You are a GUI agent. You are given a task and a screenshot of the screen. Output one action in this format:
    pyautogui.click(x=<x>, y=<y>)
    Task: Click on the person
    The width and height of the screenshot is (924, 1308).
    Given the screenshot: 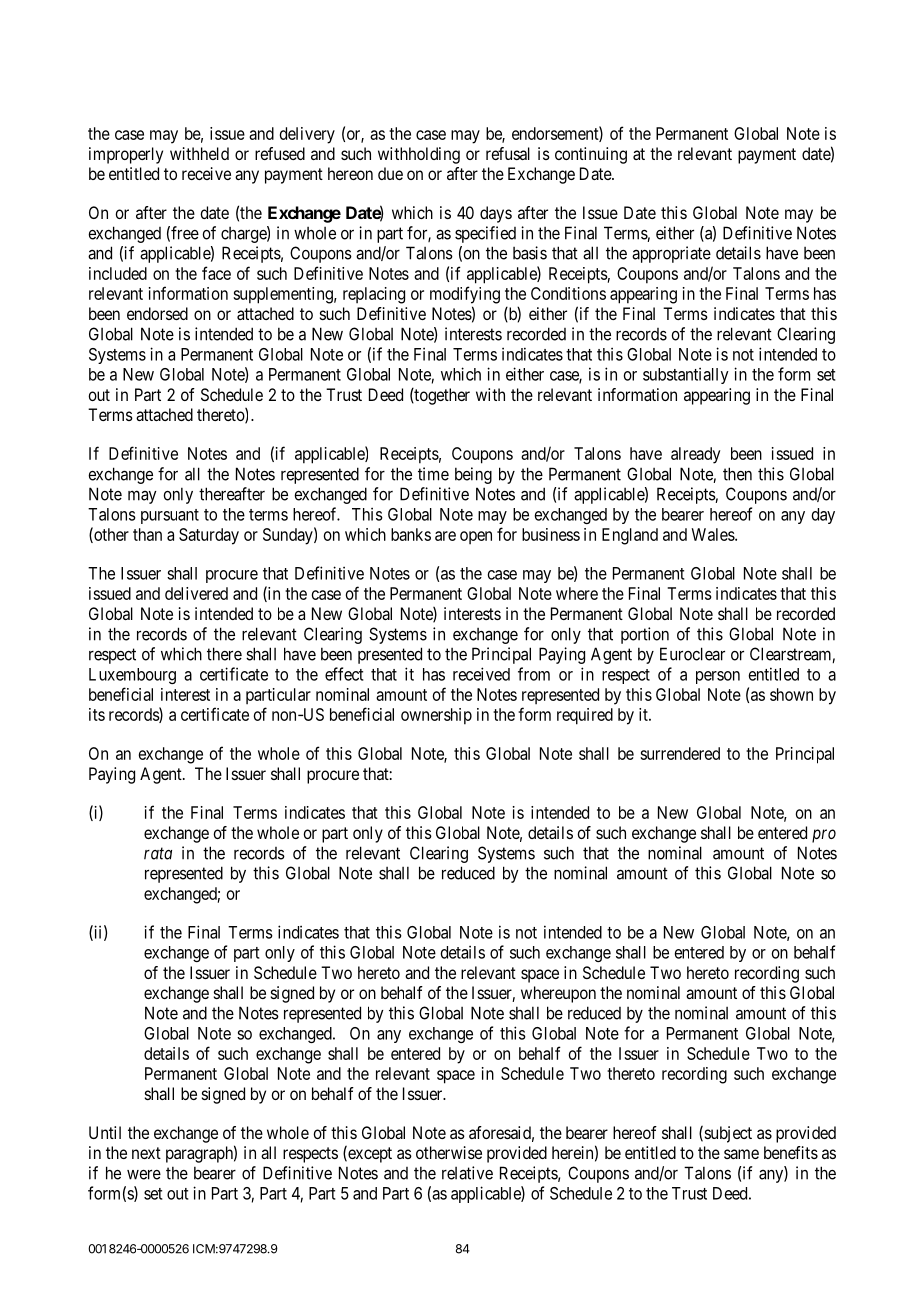 What is the action you would take?
    pyautogui.click(x=718, y=677)
